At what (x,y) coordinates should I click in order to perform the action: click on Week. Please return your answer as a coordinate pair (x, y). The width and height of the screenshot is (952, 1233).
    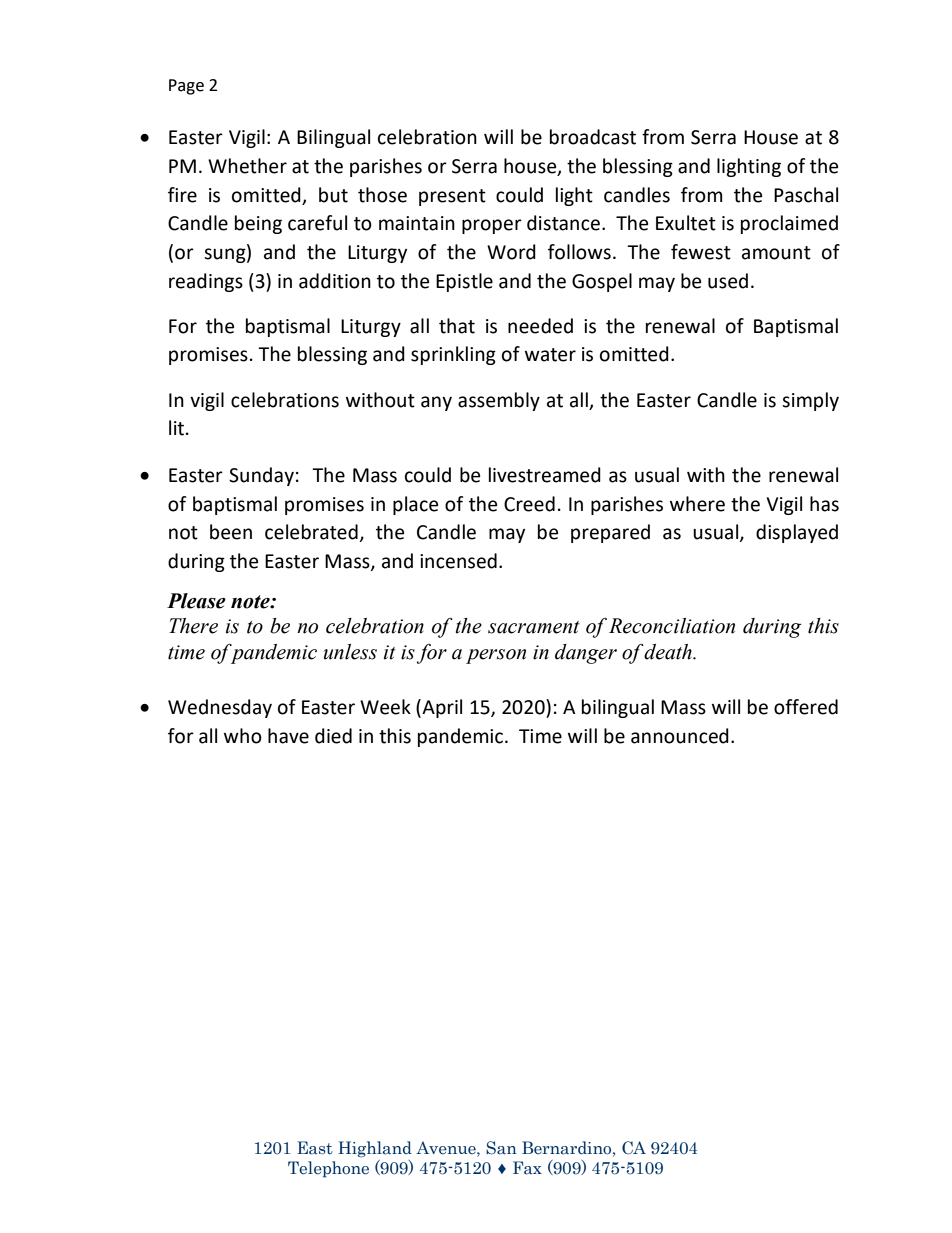
    Looking at the image, I should click on (385, 707).
